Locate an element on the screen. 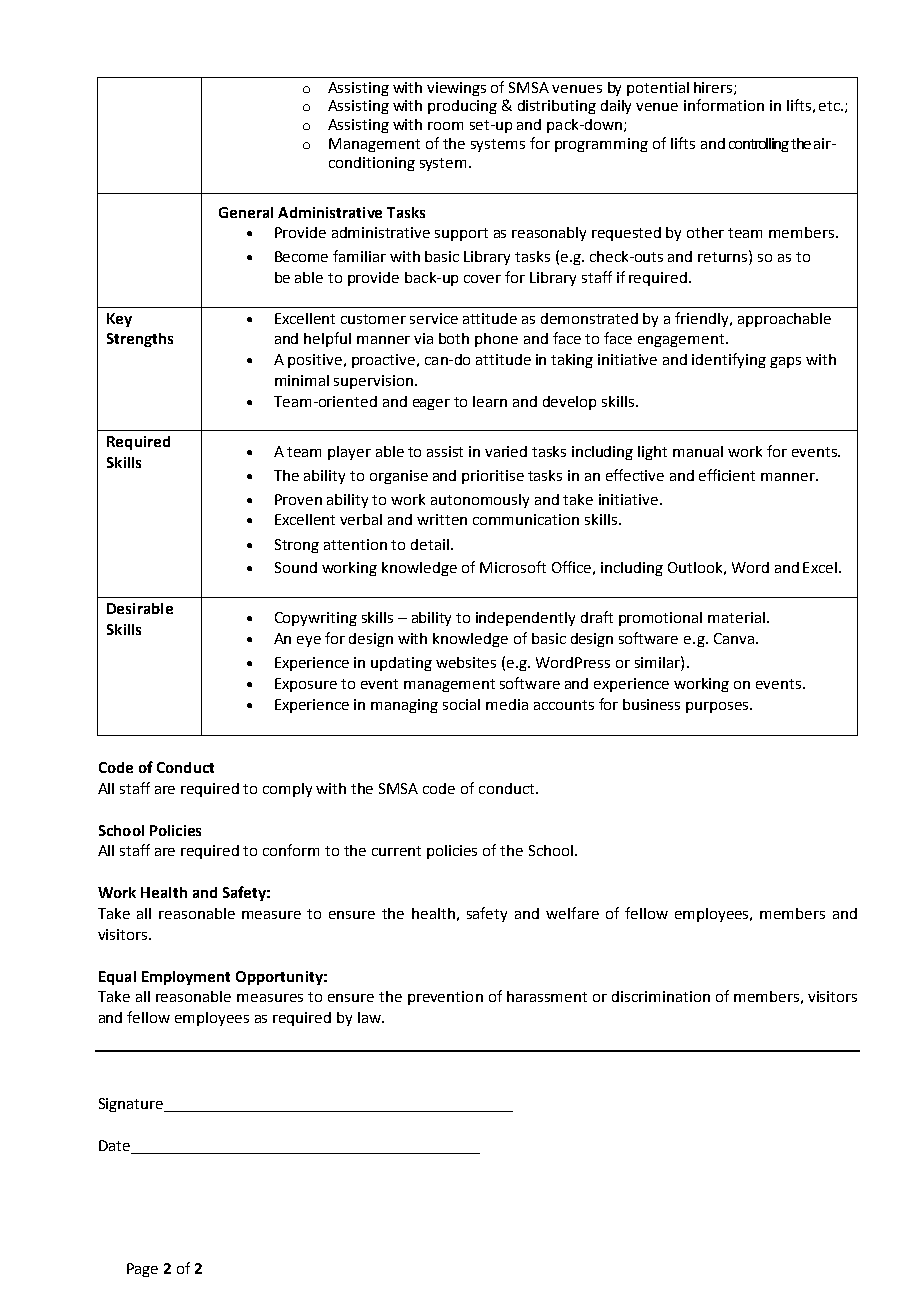  information is located at coordinates (724, 105).
